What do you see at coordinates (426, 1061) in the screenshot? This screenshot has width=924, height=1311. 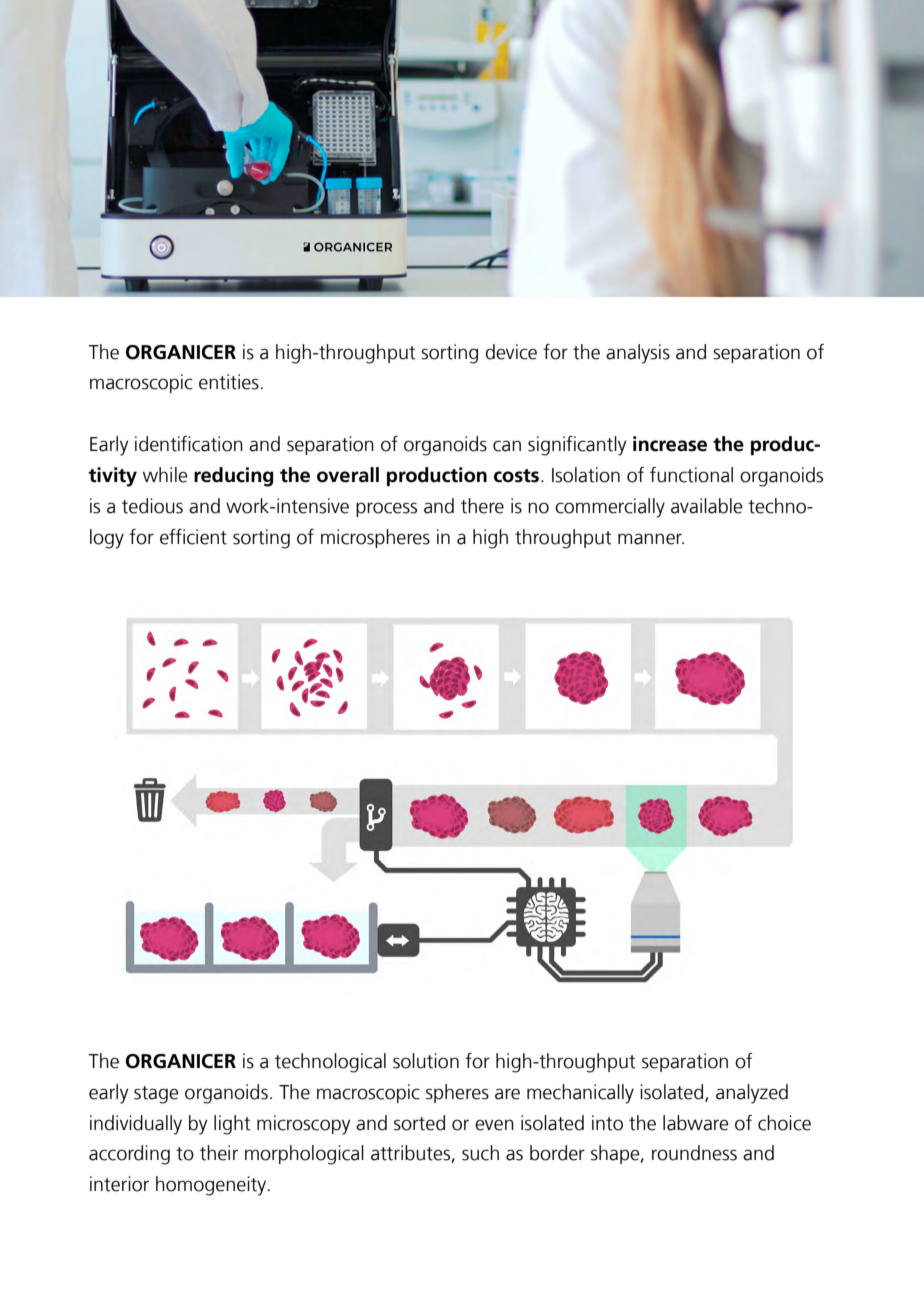 I see `solution` at bounding box center [426, 1061].
